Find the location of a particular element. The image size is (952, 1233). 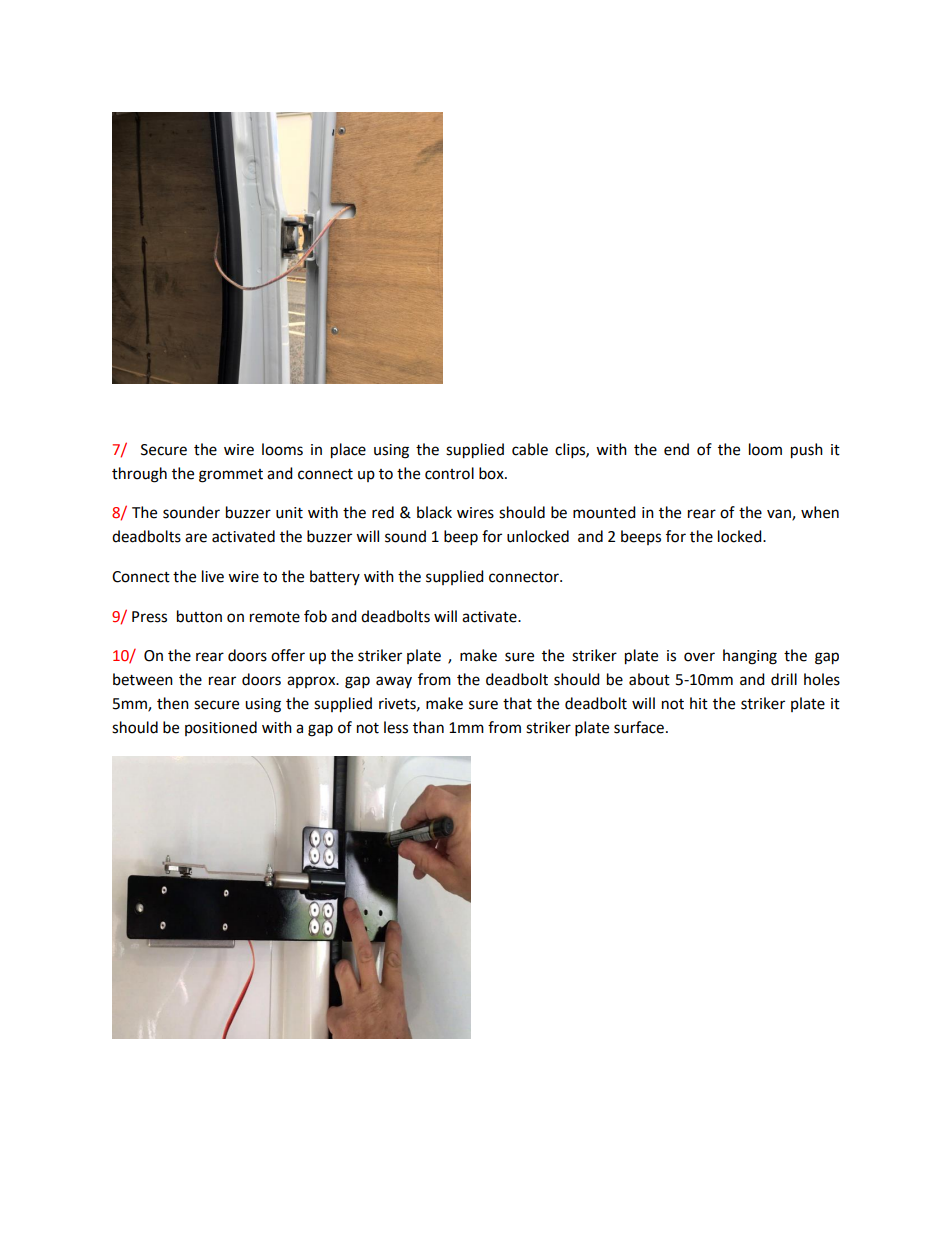

hanging is located at coordinates (750, 657).
